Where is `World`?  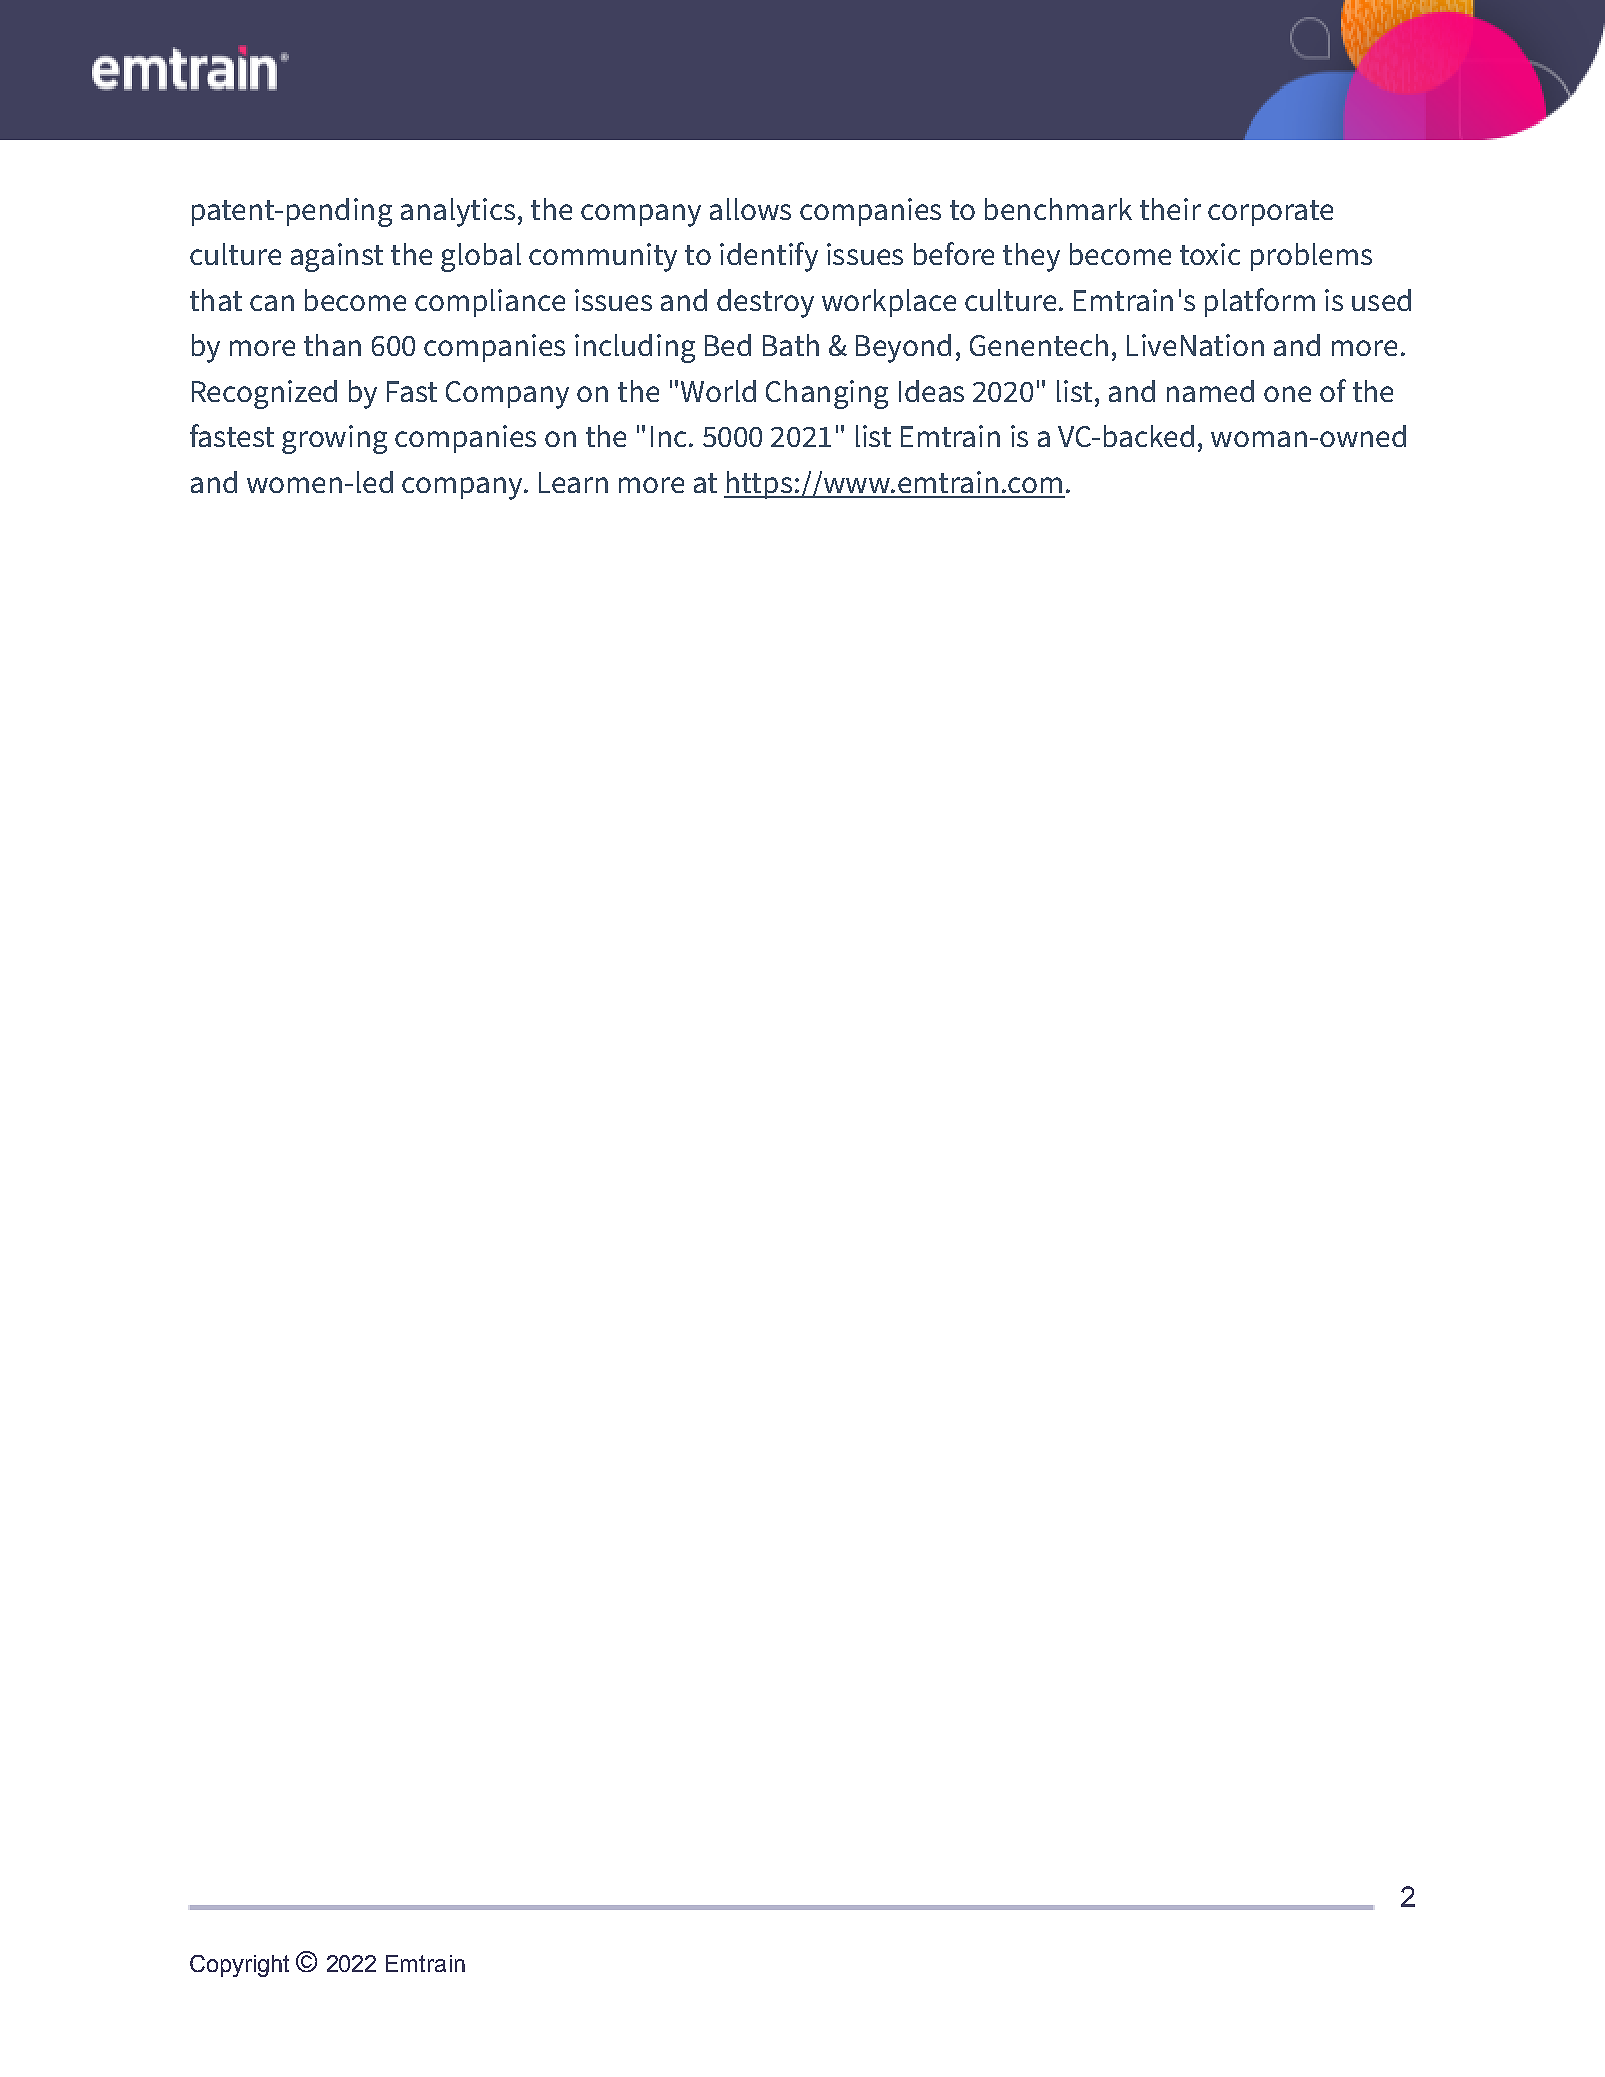 World is located at coordinates (718, 391).
